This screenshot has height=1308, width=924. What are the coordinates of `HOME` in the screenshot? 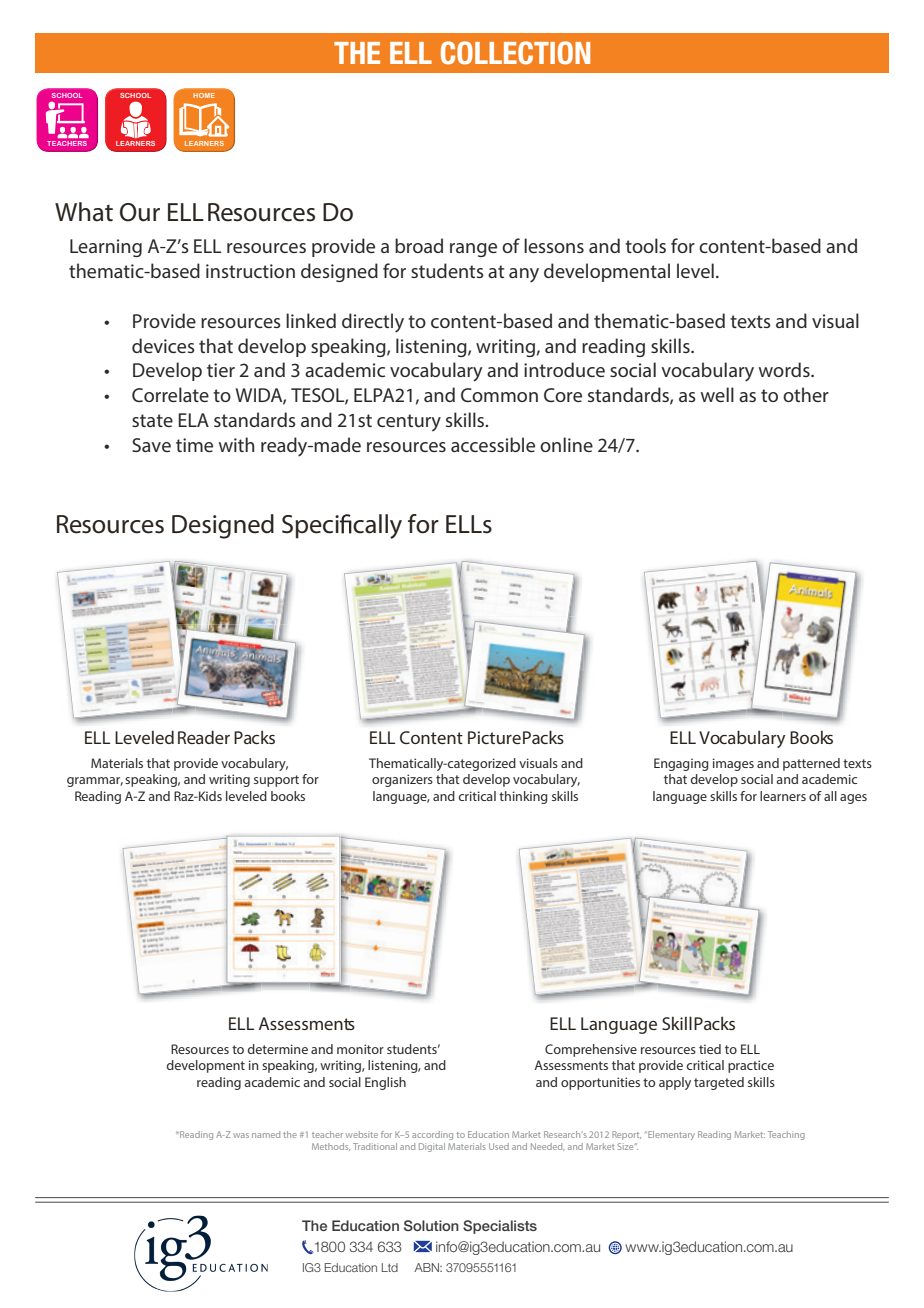 It's located at (204, 95).
